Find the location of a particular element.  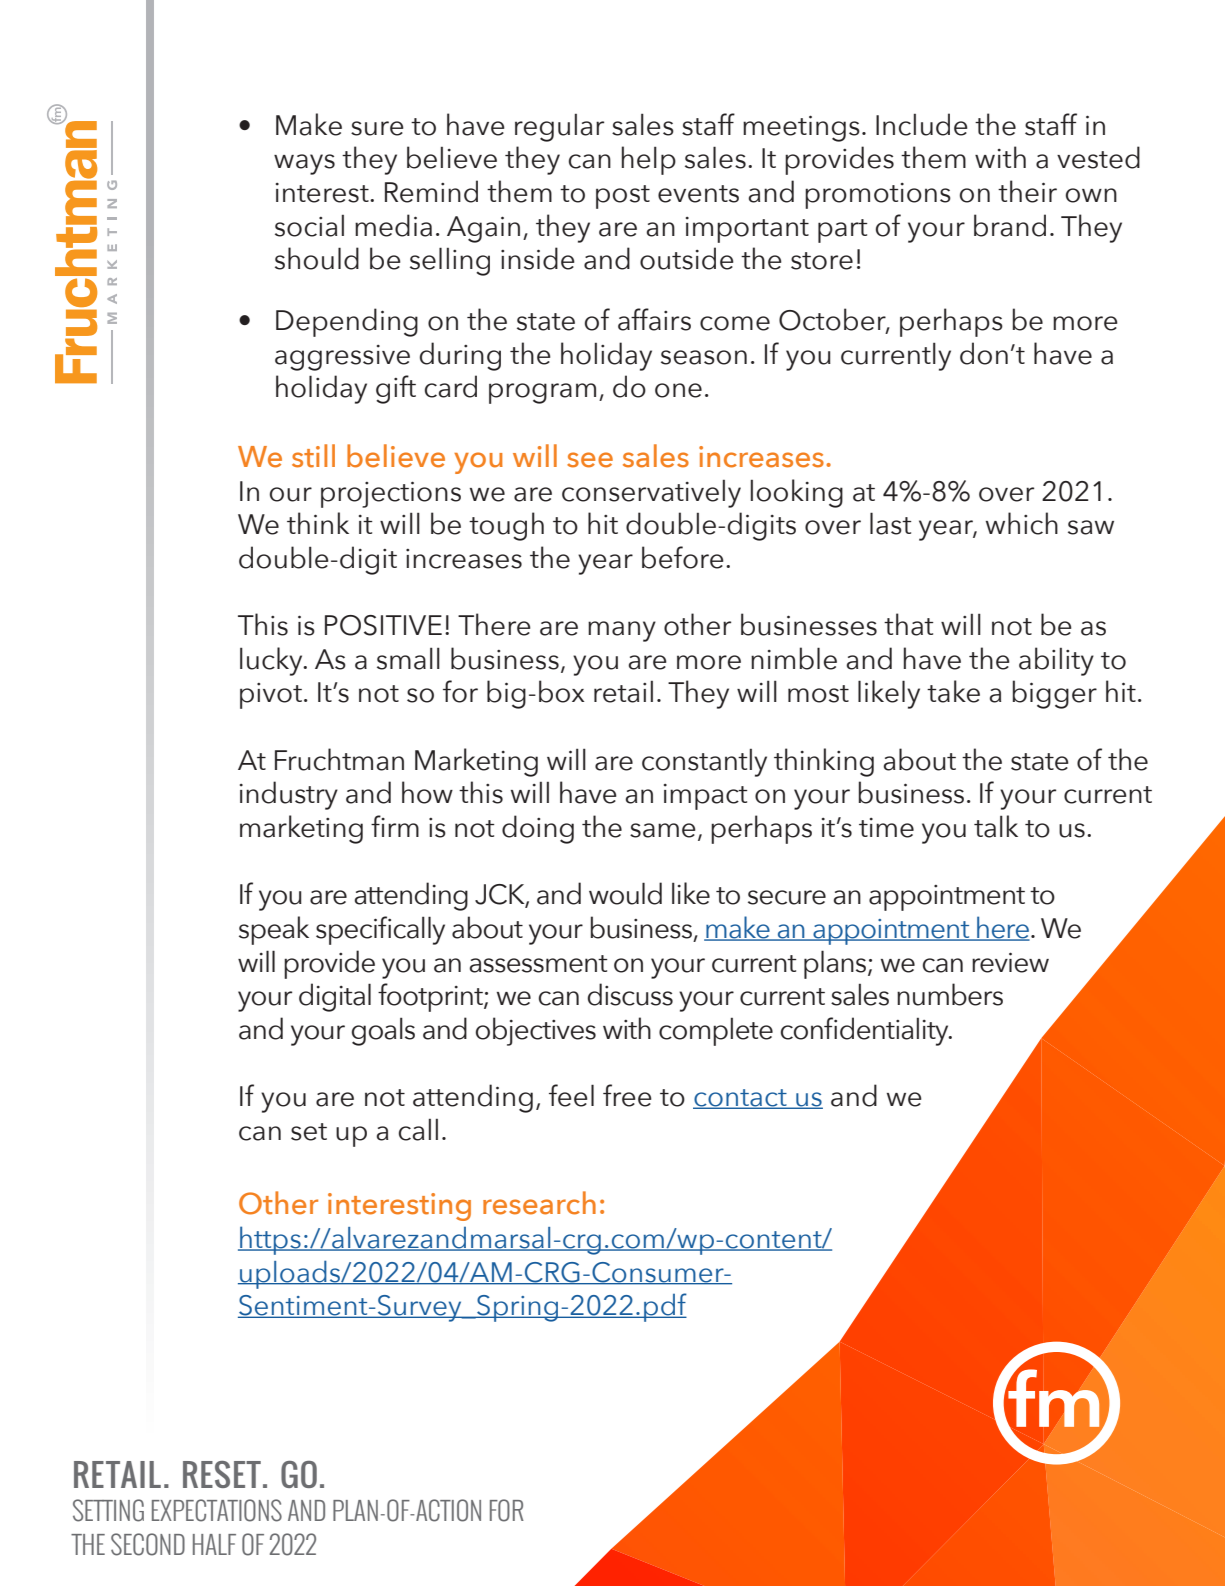

industry is located at coordinates (289, 795).
